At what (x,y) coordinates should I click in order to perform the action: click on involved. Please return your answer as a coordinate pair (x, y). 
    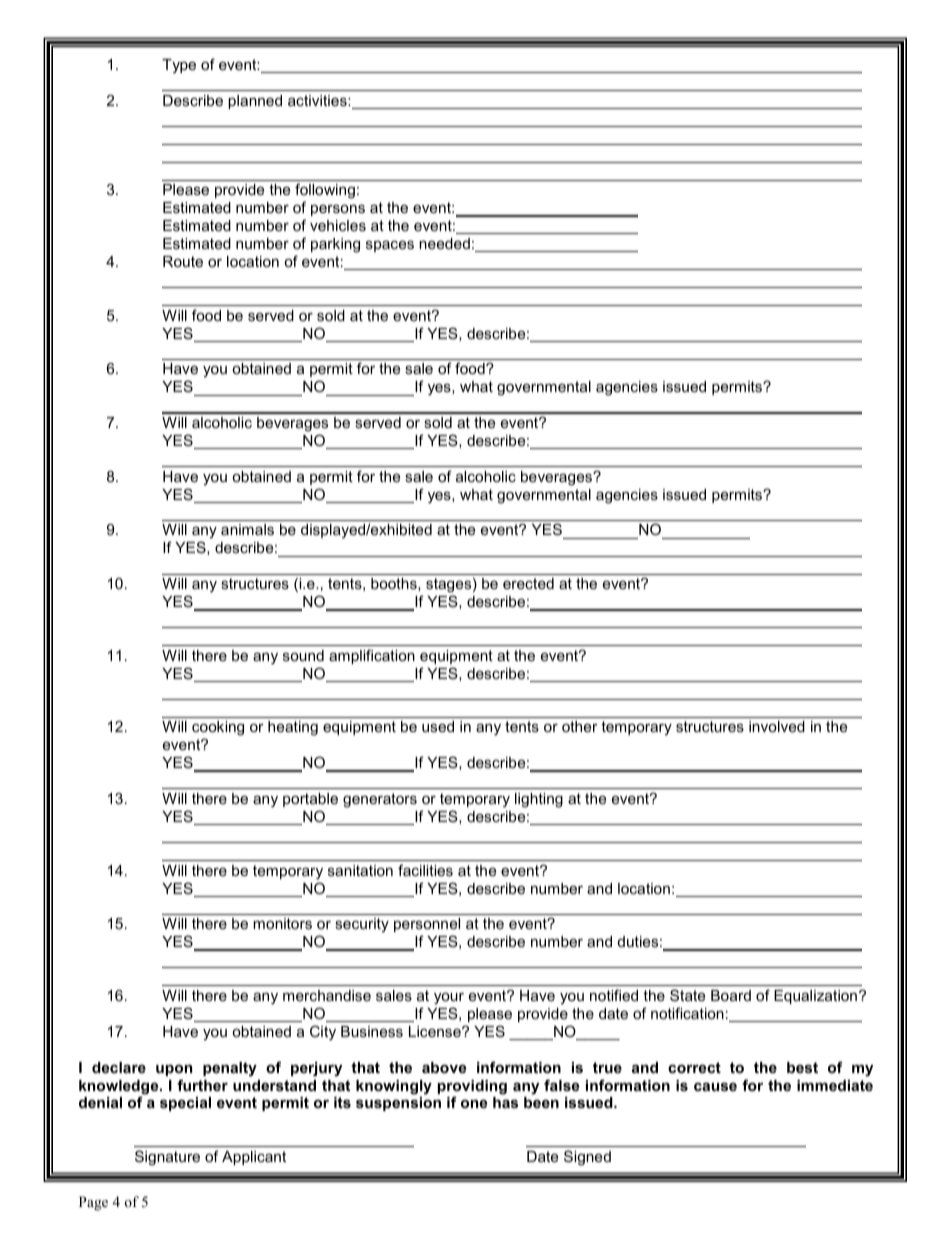
    Looking at the image, I should click on (777, 726).
